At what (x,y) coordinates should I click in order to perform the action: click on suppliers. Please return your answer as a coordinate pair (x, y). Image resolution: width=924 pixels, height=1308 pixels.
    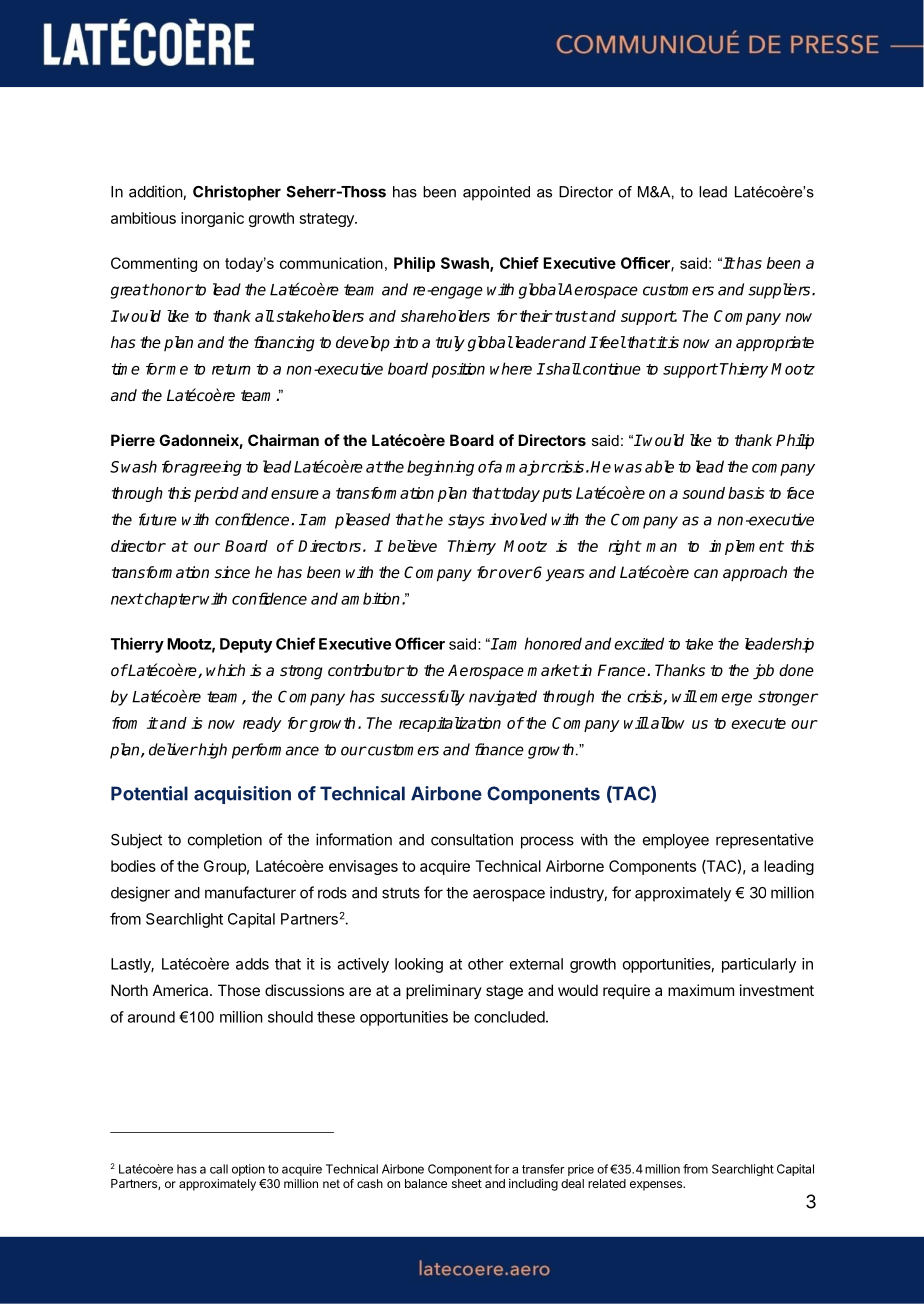
    Looking at the image, I should click on (780, 291).
